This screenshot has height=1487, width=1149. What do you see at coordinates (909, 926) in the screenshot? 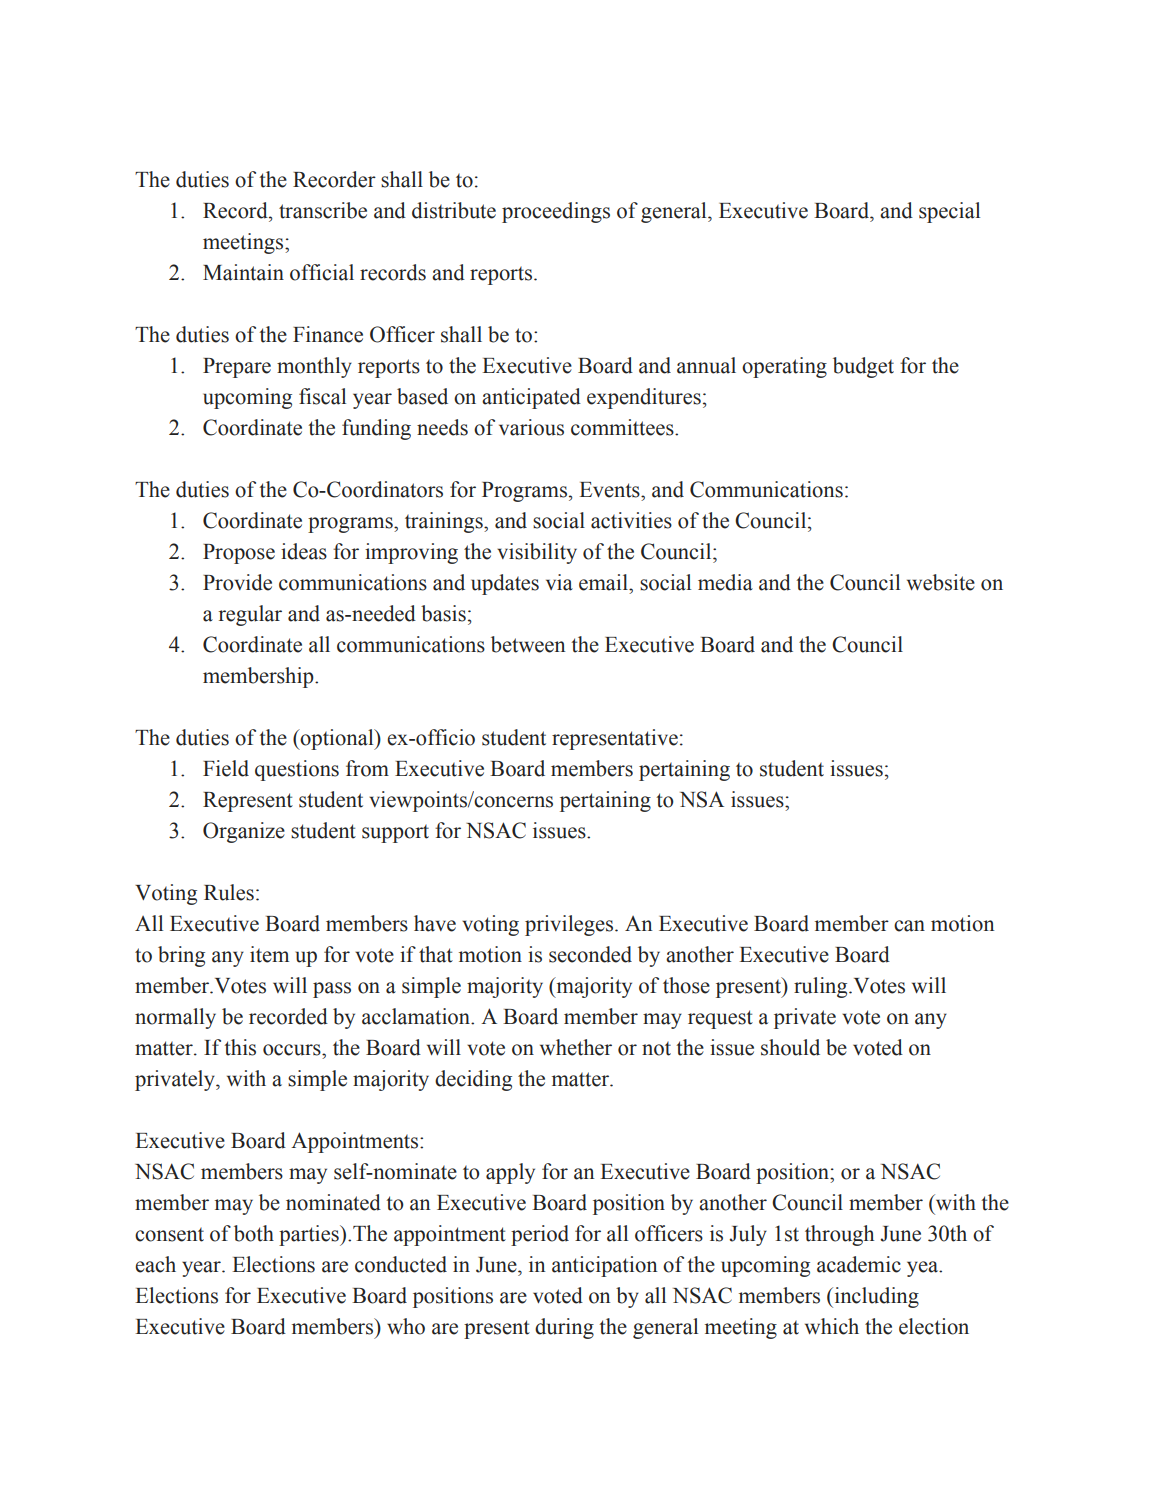
I see `can` at bounding box center [909, 926].
